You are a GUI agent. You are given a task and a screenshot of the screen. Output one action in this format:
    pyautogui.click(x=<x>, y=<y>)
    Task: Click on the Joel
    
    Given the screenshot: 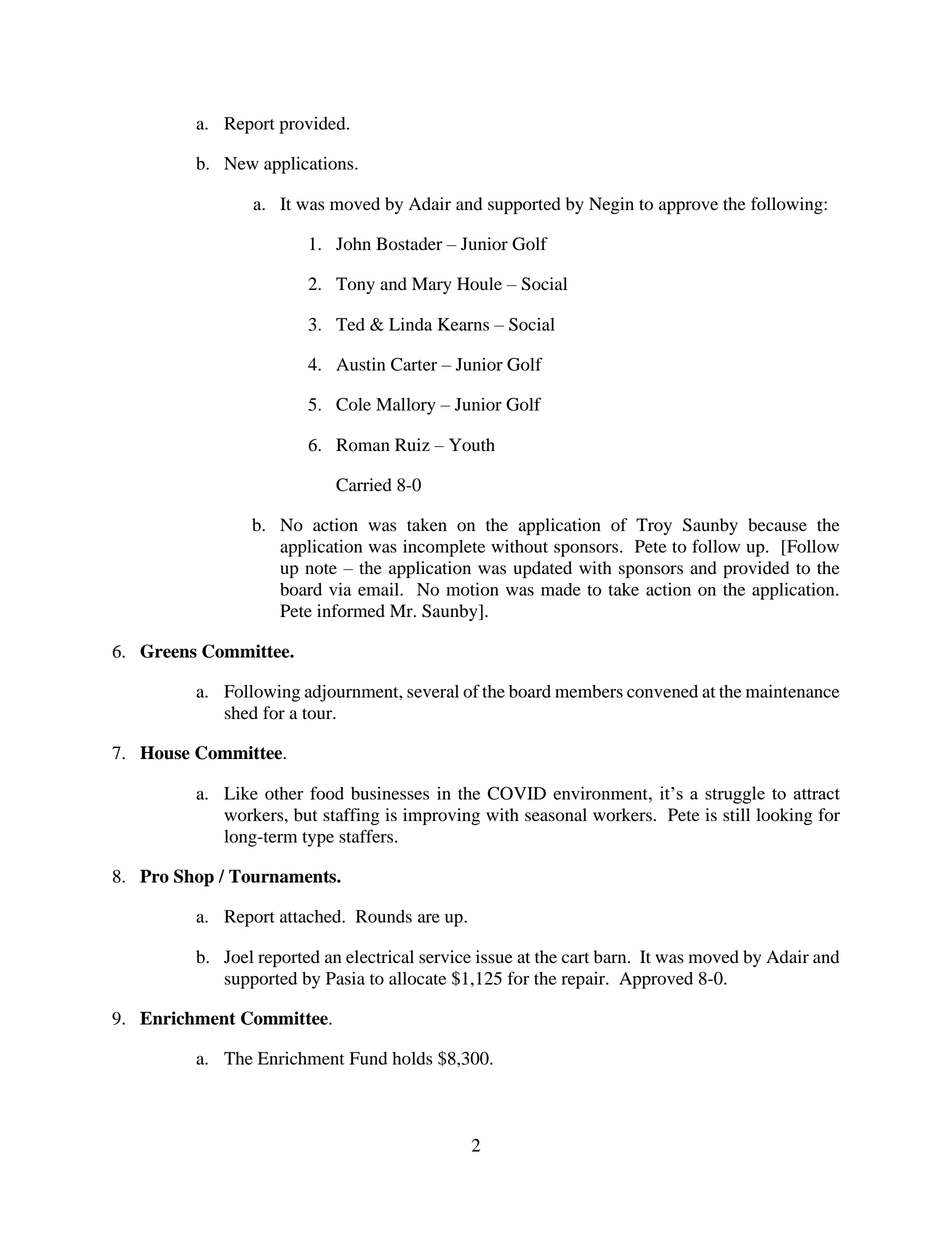 What is the action you would take?
    pyautogui.click(x=238, y=957)
